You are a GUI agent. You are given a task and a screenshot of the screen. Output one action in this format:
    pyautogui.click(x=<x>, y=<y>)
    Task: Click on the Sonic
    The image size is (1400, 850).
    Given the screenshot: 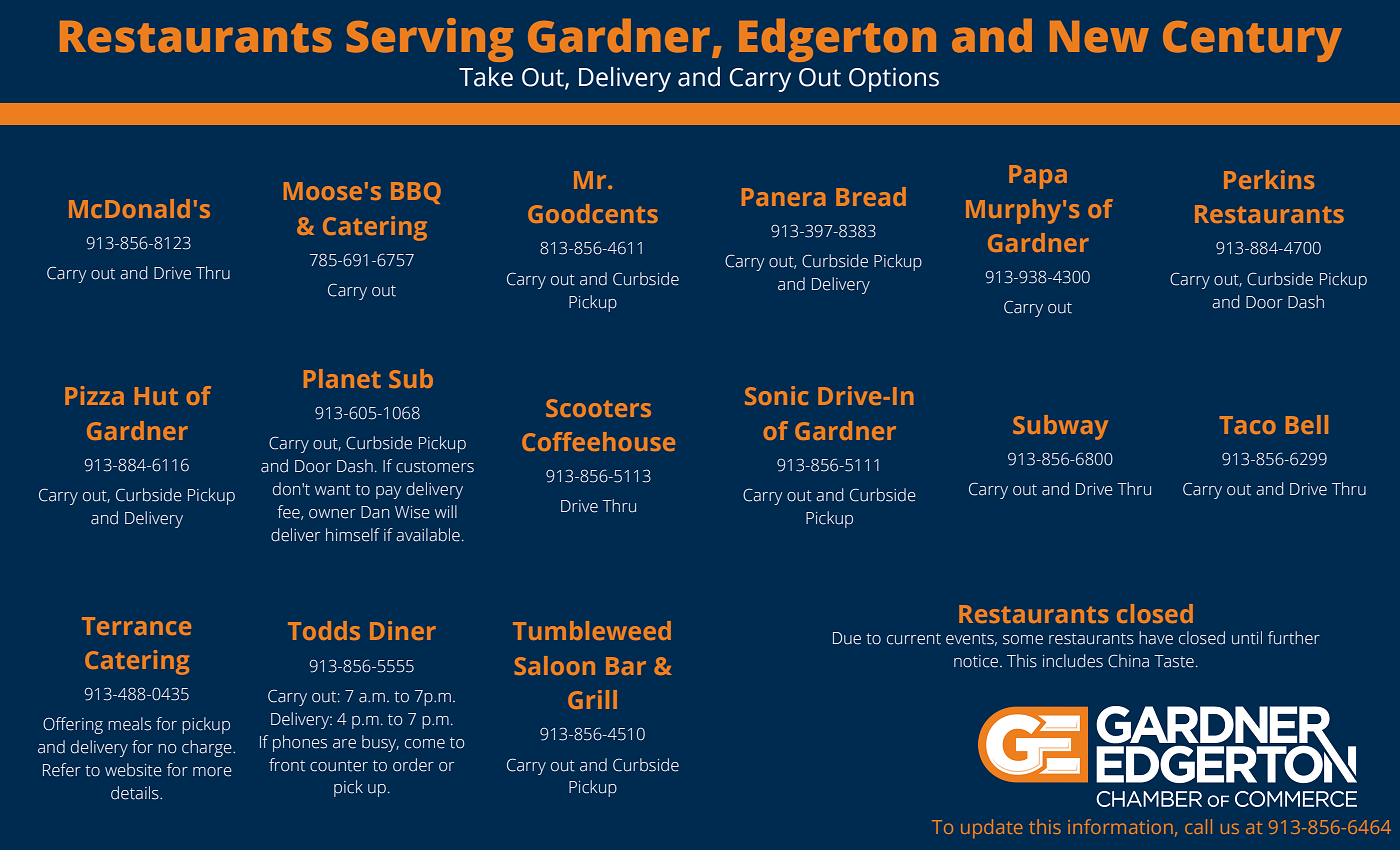 What is the action you would take?
    pyautogui.click(x=776, y=395)
